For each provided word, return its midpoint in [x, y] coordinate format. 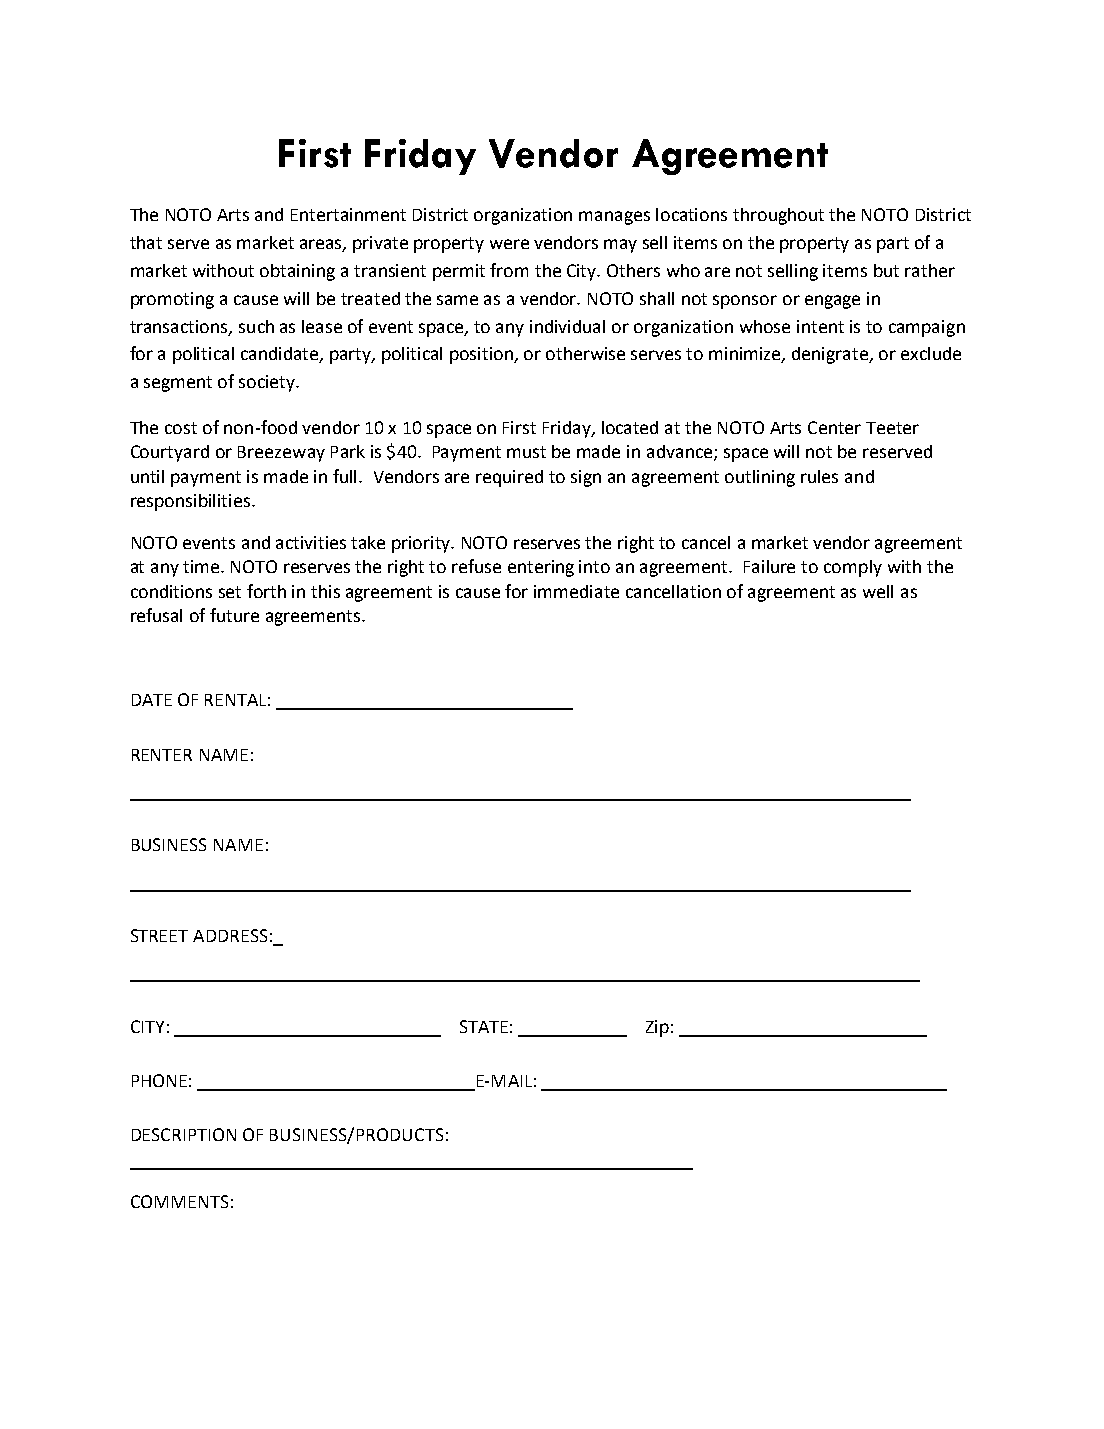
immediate [576, 591]
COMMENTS [179, 1201]
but [886, 270]
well [878, 591]
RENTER [162, 755]
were [509, 244]
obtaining [297, 272]
